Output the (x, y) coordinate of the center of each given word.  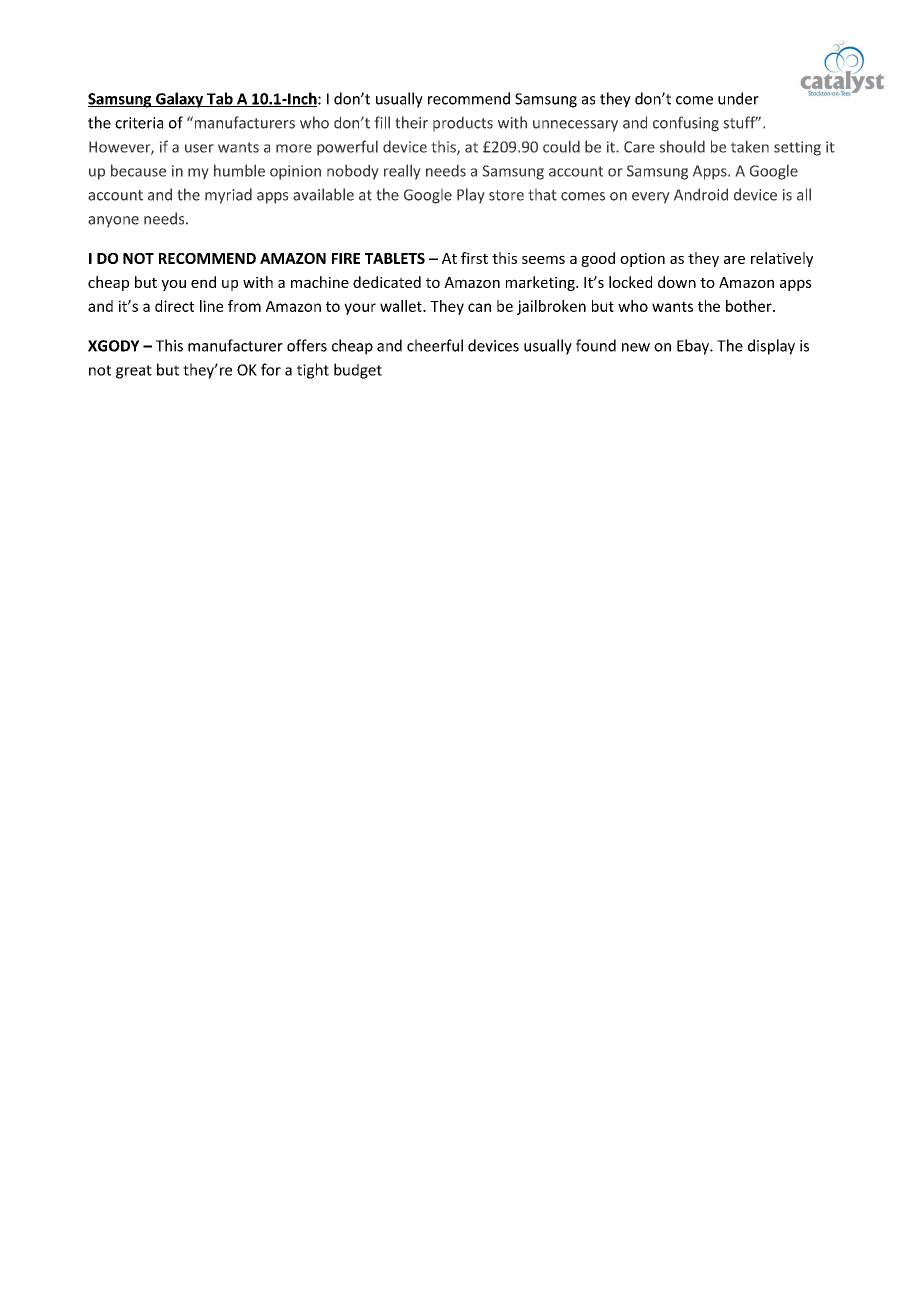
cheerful (435, 345)
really (402, 172)
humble (239, 170)
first (474, 258)
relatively (782, 259)
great (134, 372)
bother (750, 306)
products (463, 124)
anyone (113, 222)
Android (701, 194)
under (738, 98)
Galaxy (180, 100)
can (479, 307)
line (211, 306)
